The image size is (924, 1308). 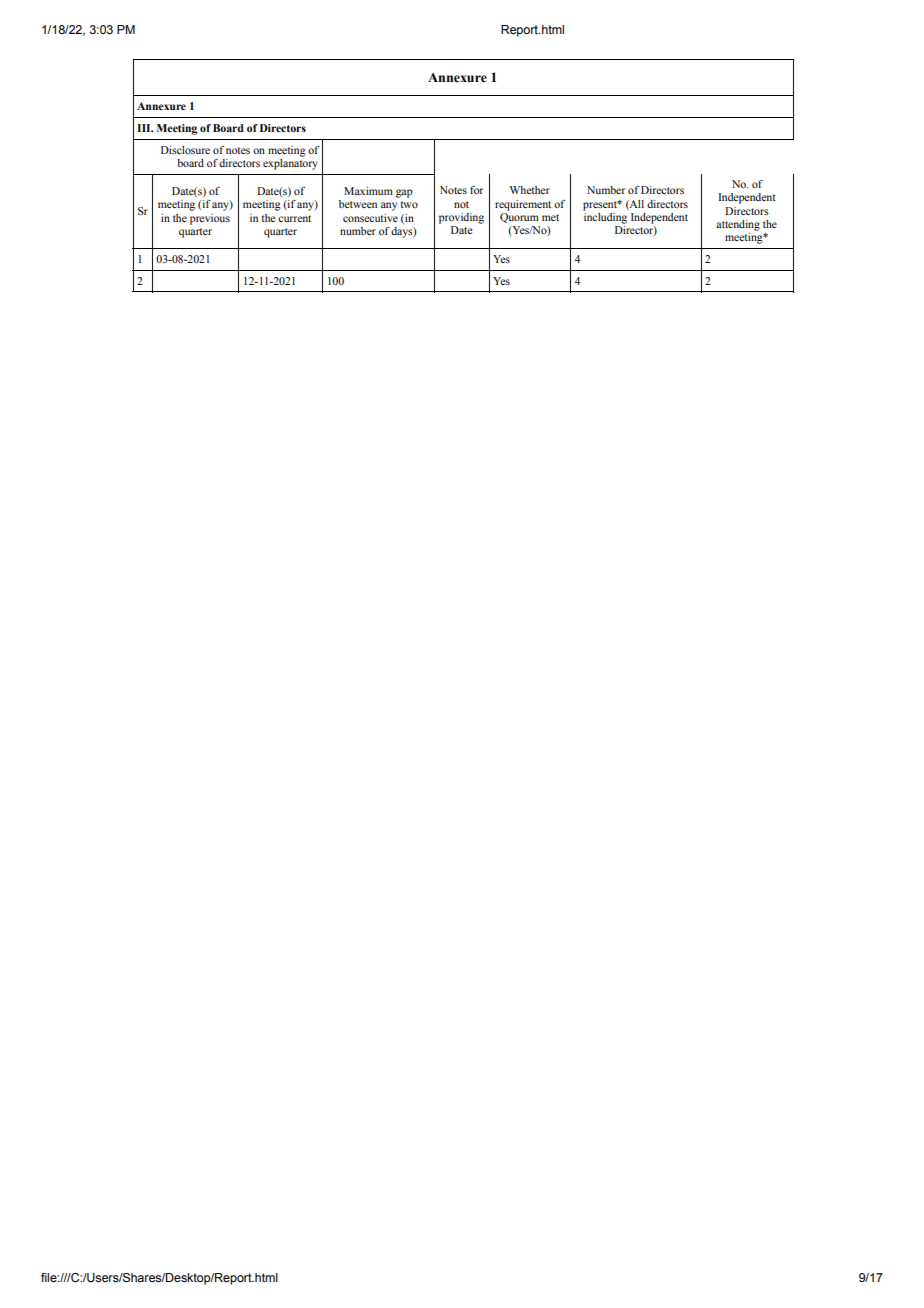 What do you see at coordinates (290, 163) in the screenshot?
I see `explanatory` at bounding box center [290, 163].
